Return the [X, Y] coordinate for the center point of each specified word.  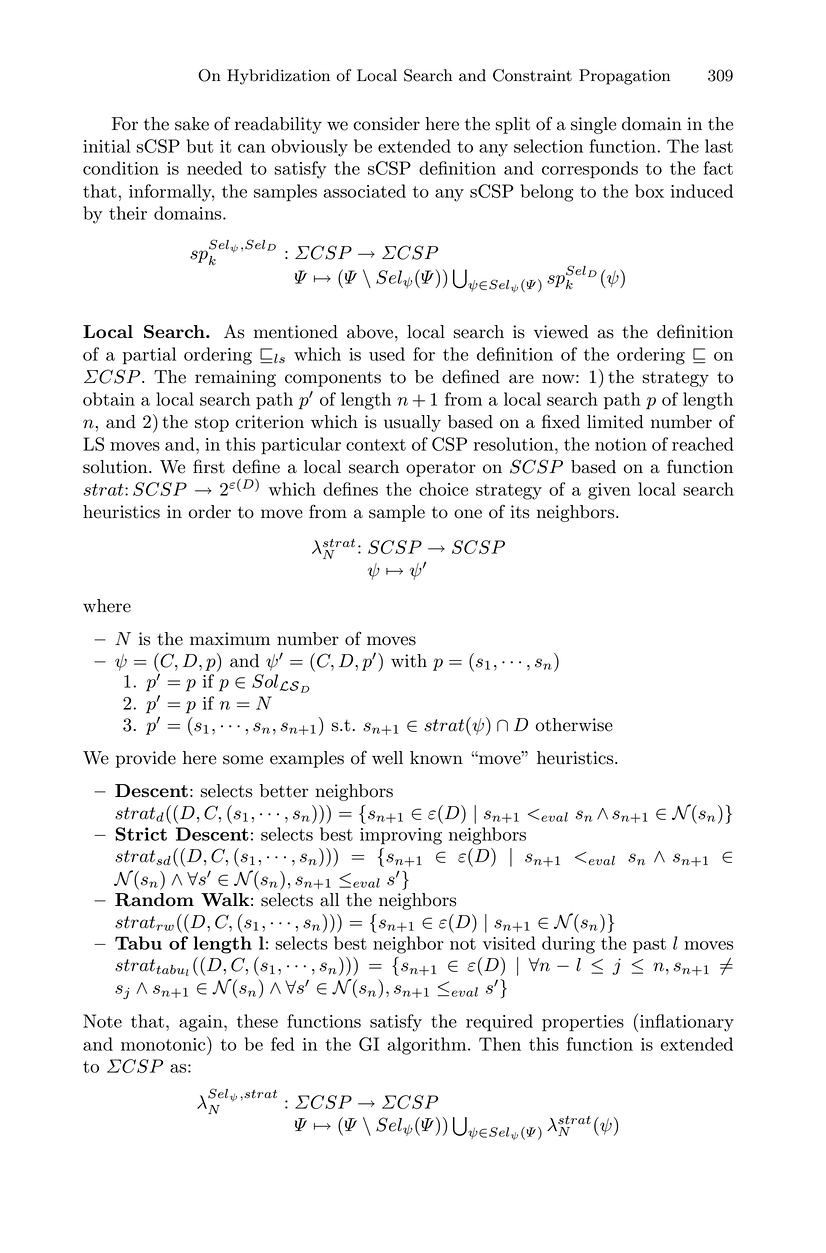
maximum [230, 639]
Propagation [624, 77]
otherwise [574, 725]
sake [192, 124]
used [387, 354]
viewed [561, 332]
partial [149, 356]
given [609, 491]
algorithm [428, 1046]
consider [386, 124]
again [202, 1023]
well [387, 758]
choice [443, 489]
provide [146, 759]
